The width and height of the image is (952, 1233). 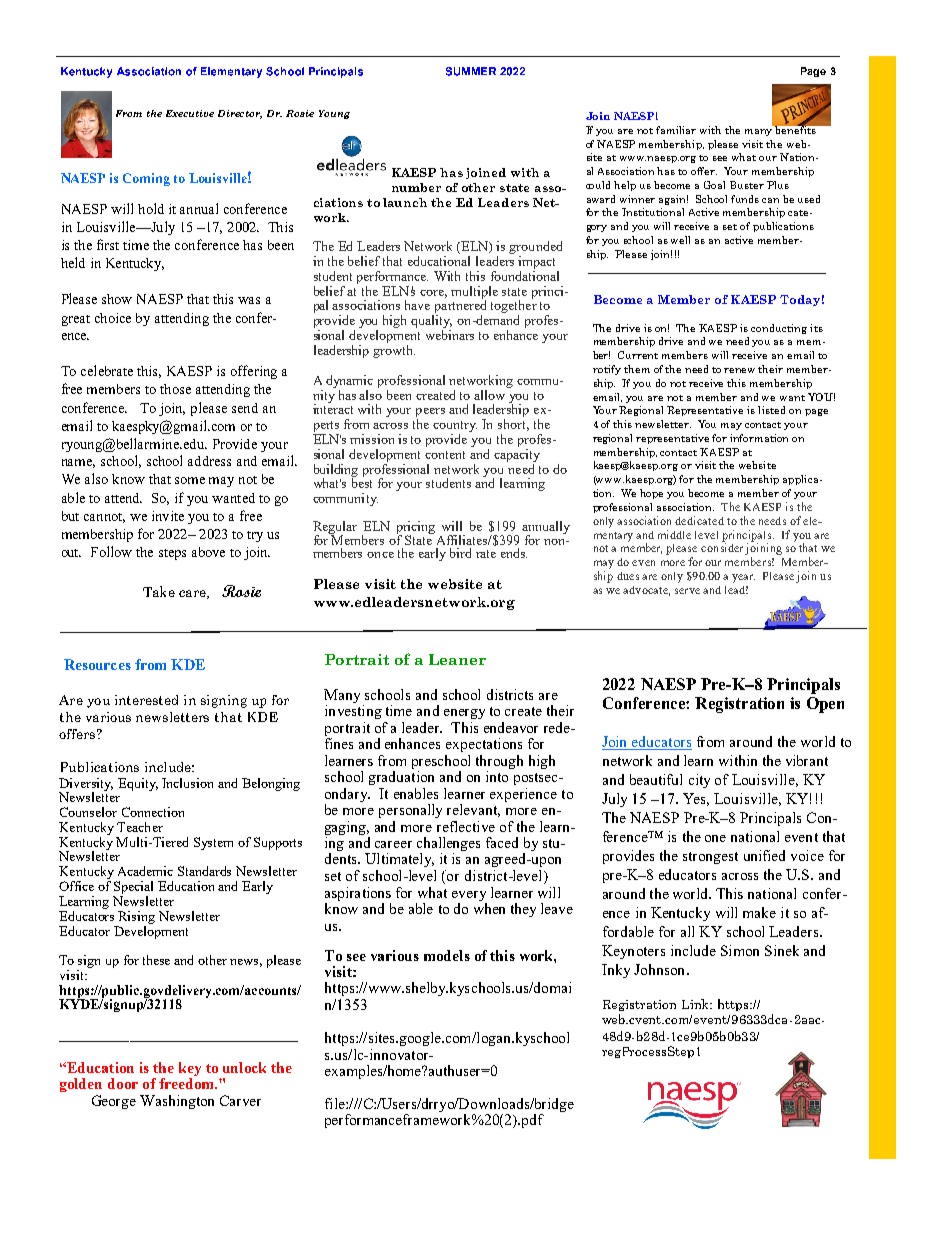 I want to click on year, so click(x=743, y=578).
